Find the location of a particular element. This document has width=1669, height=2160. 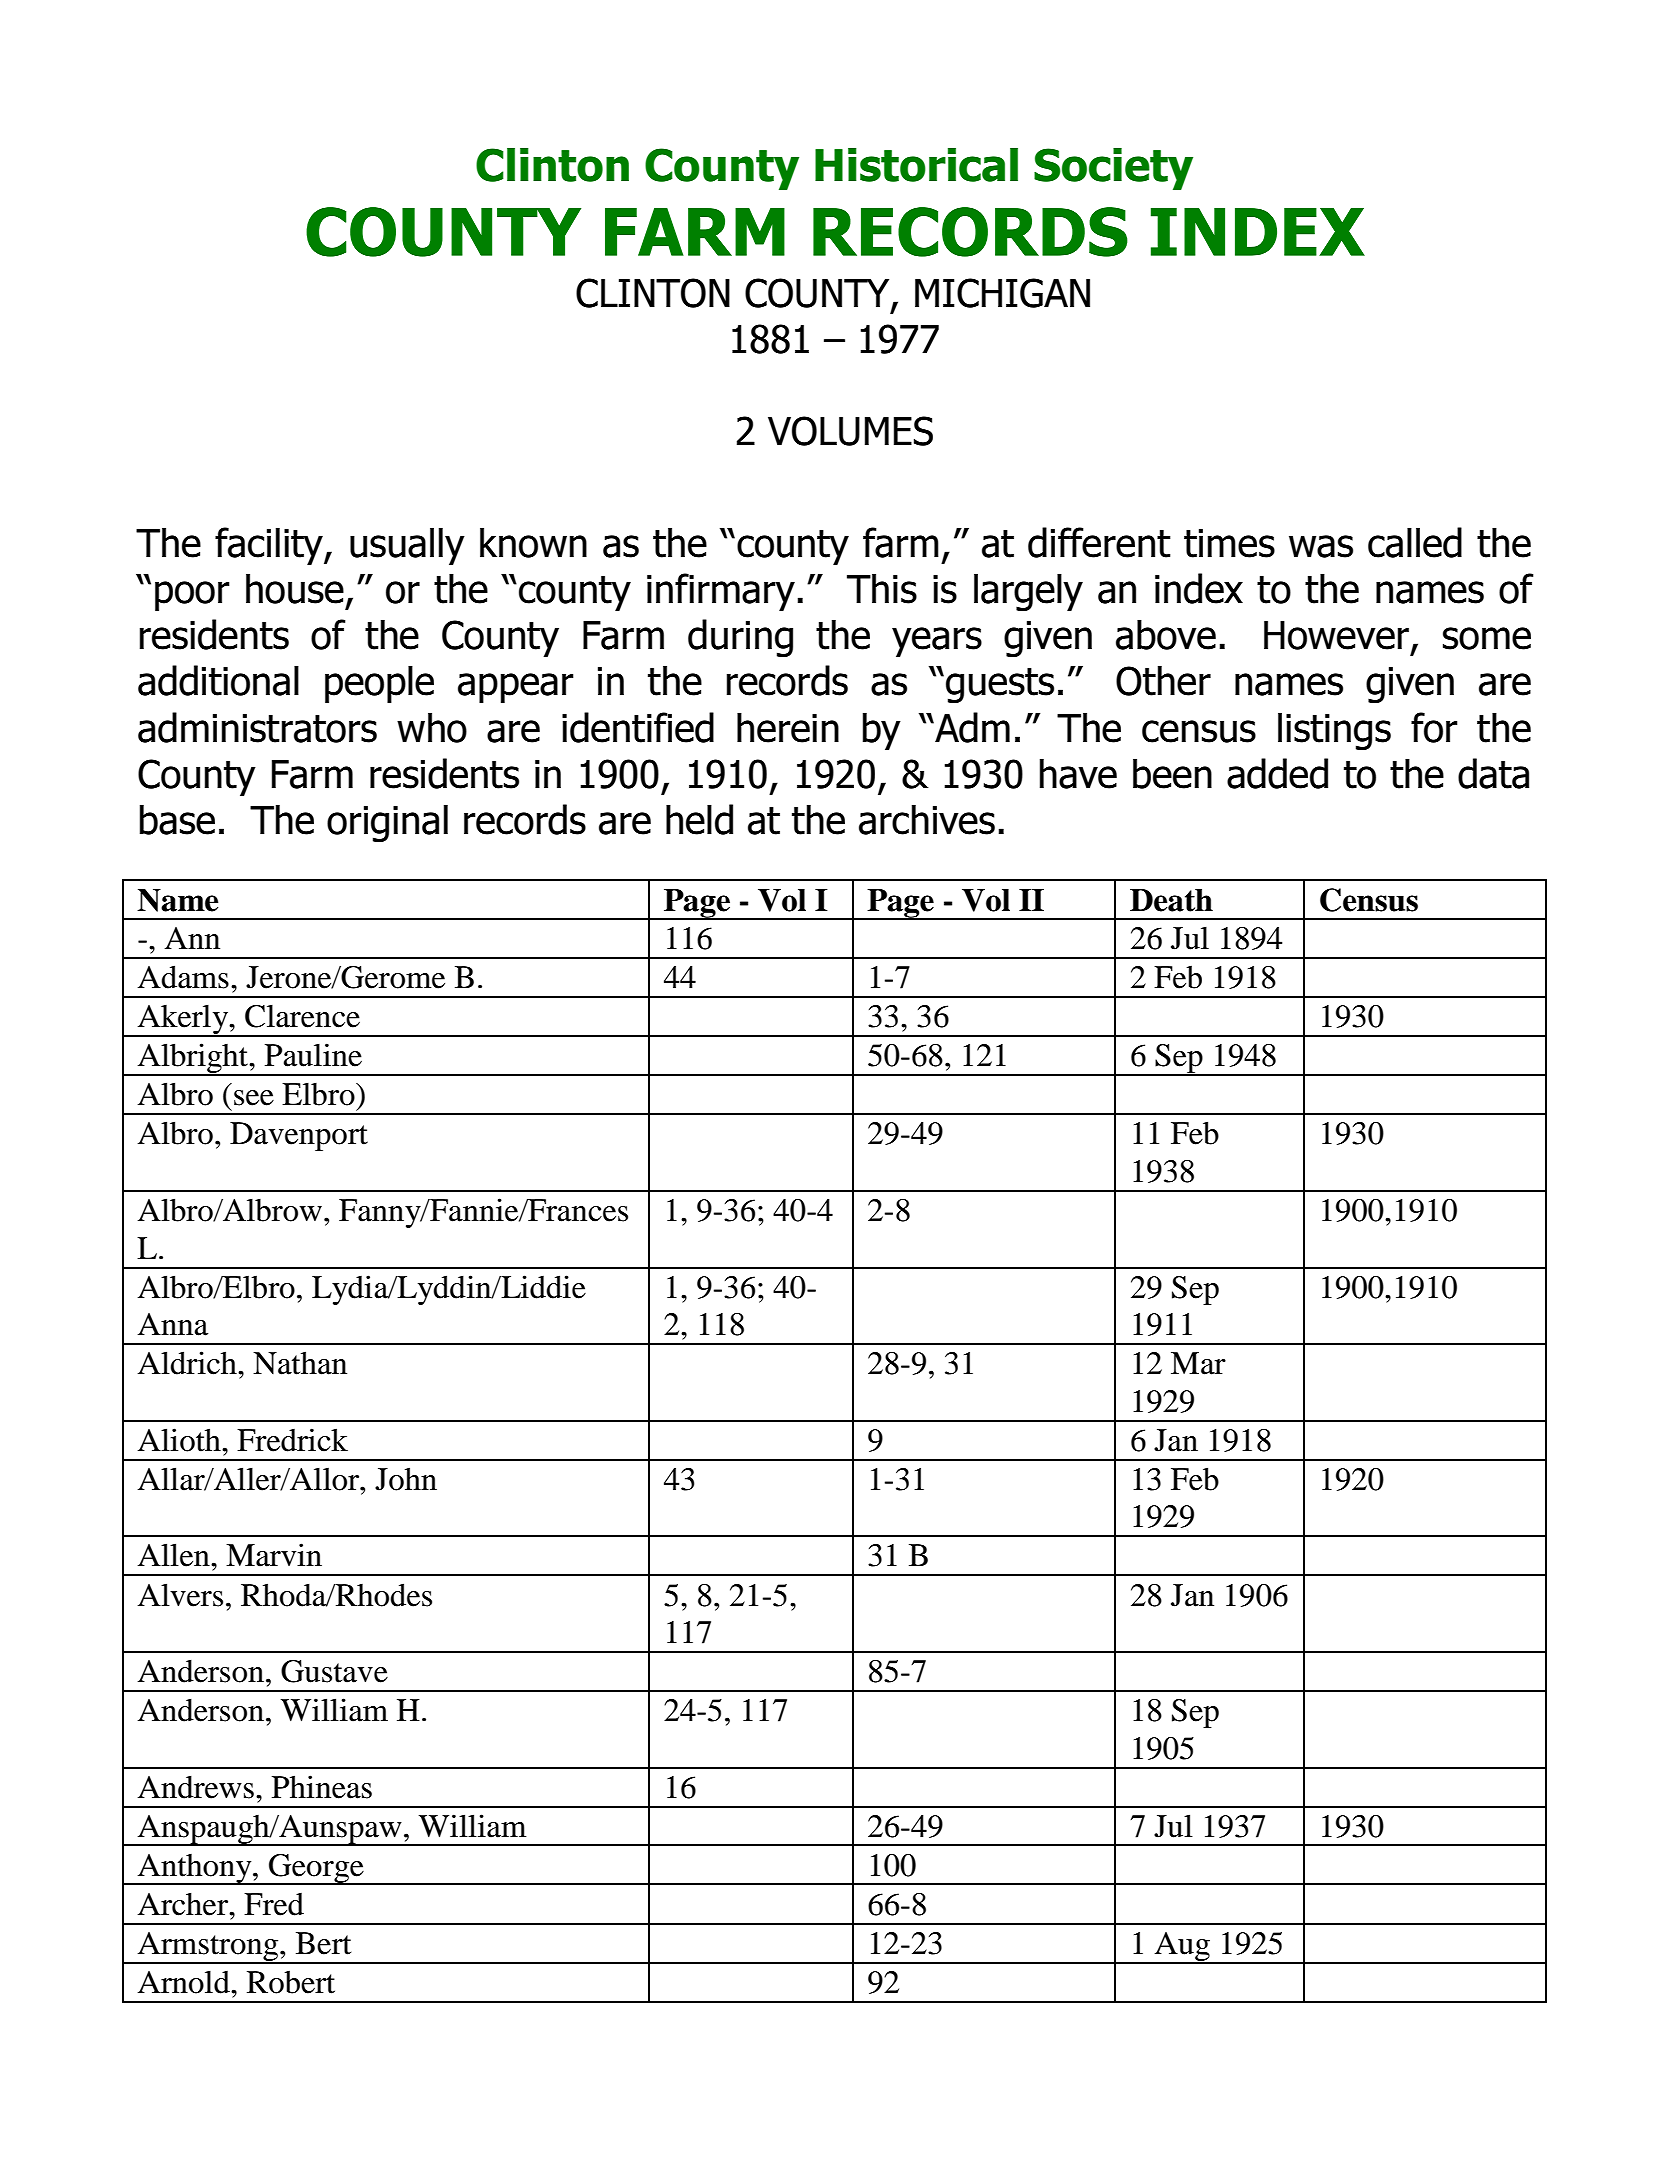

Death is located at coordinates (1171, 900).
